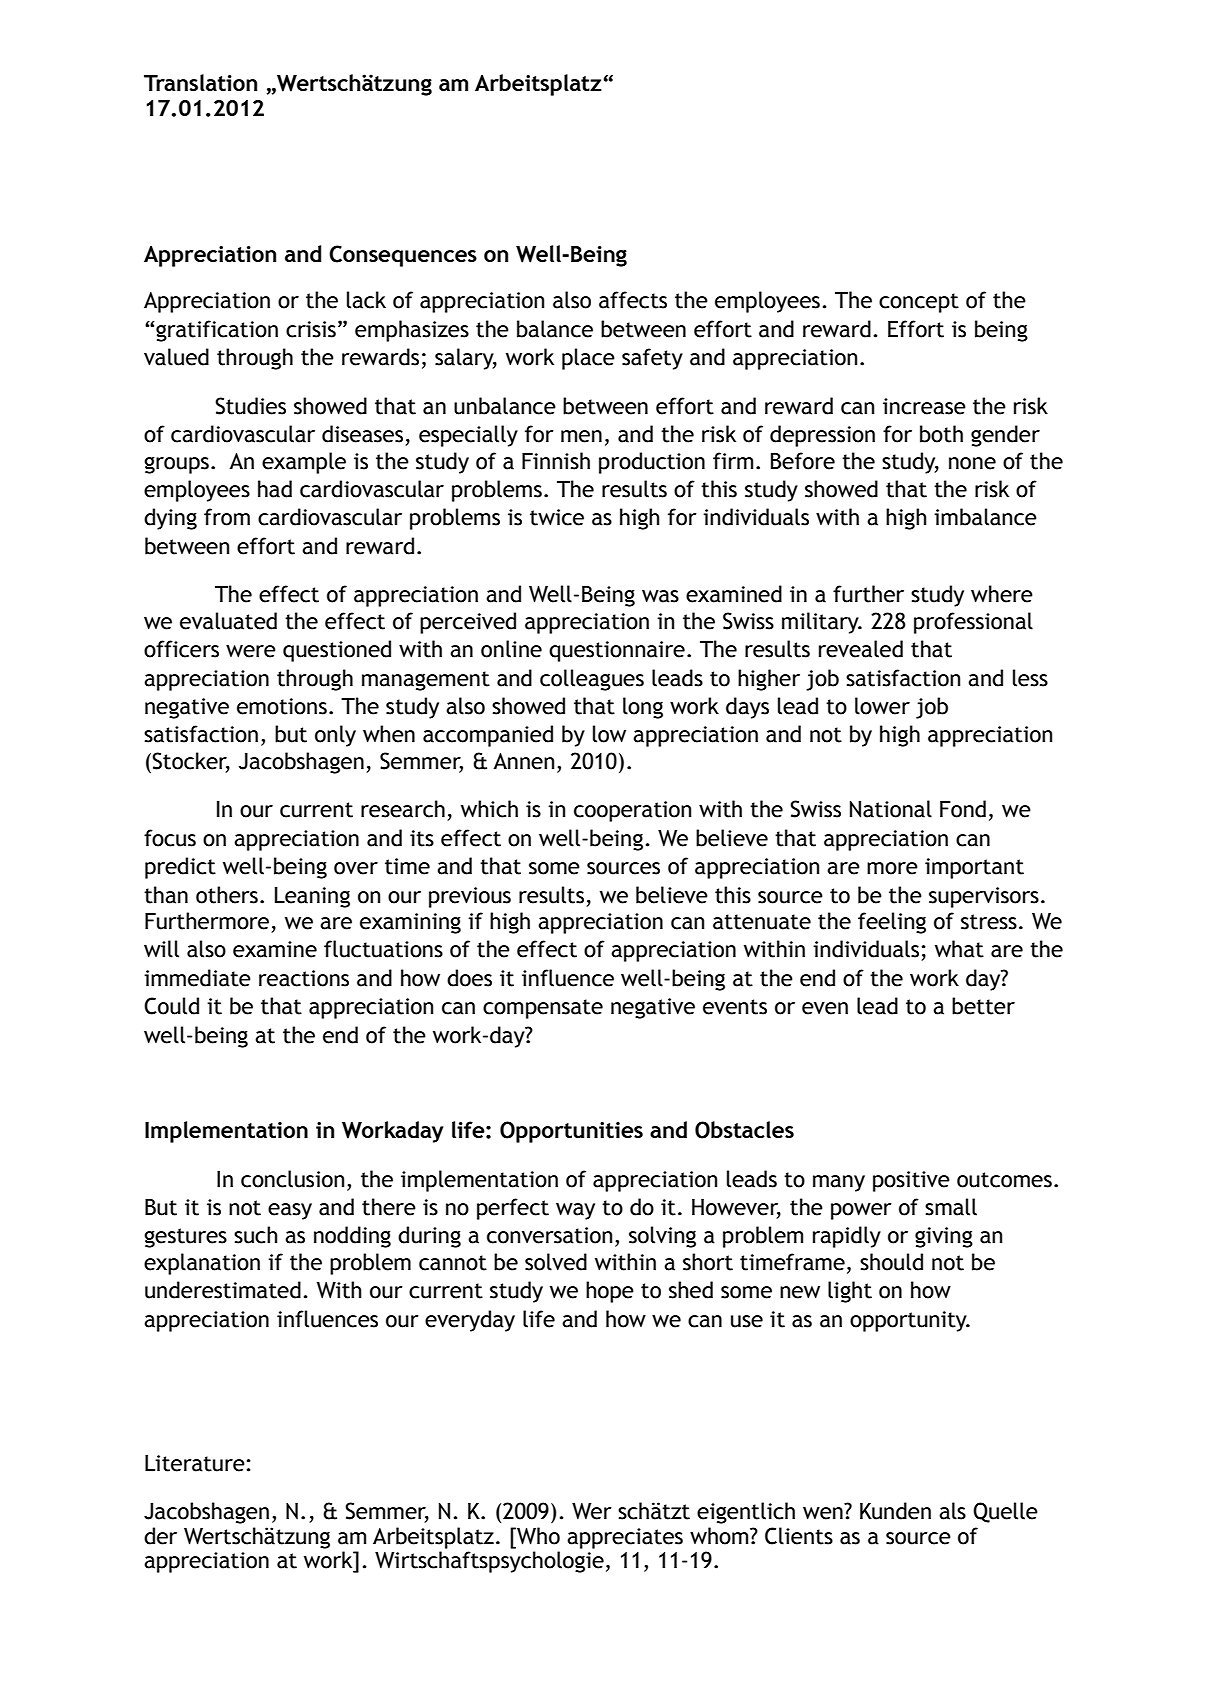 Image resolution: width=1207 pixels, height=1708 pixels. What do you see at coordinates (196, 1463) in the image?
I see `Literature` at bounding box center [196, 1463].
